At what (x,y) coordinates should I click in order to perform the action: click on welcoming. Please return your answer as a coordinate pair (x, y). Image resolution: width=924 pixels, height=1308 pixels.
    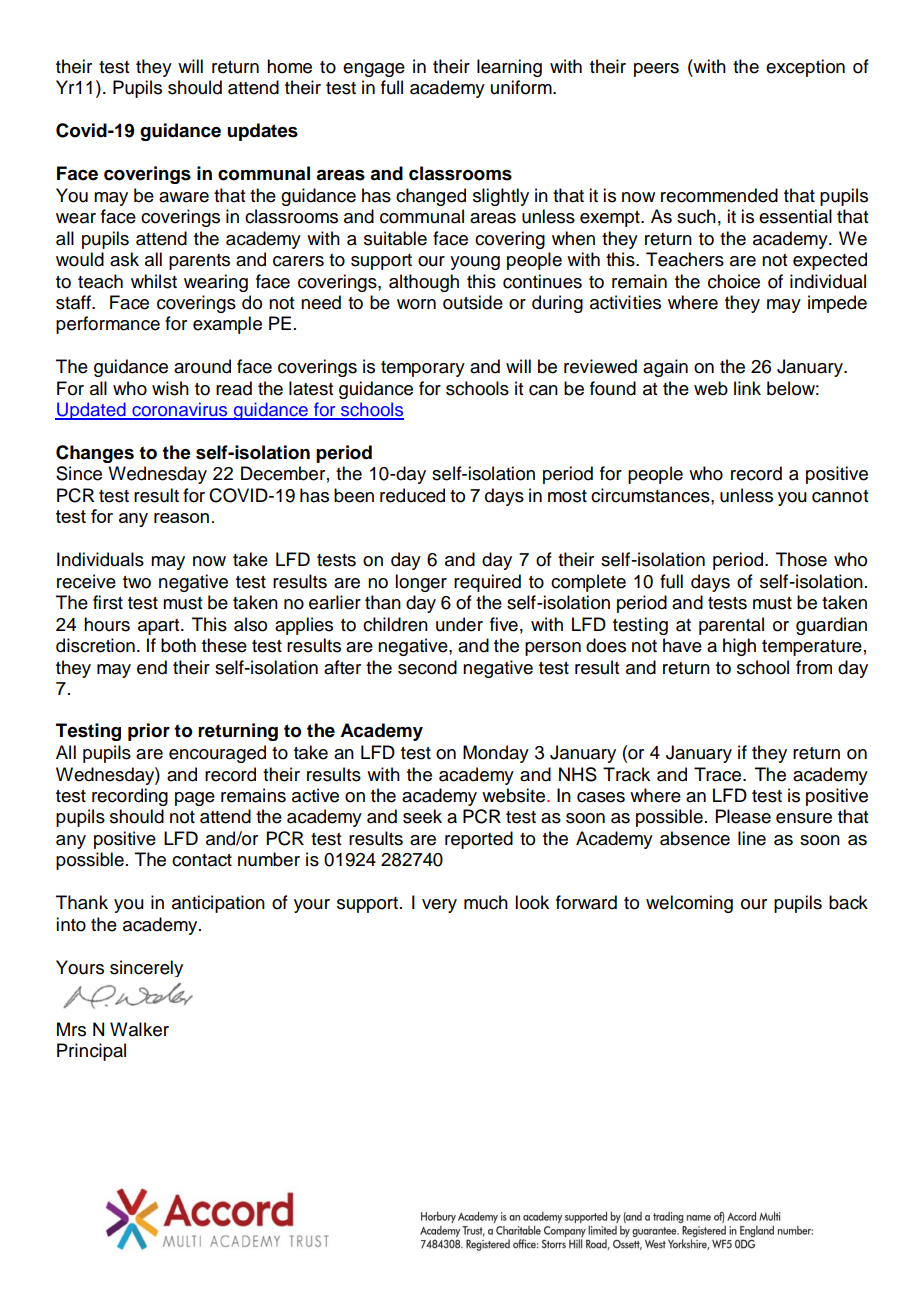
    Looking at the image, I should click on (689, 904).
